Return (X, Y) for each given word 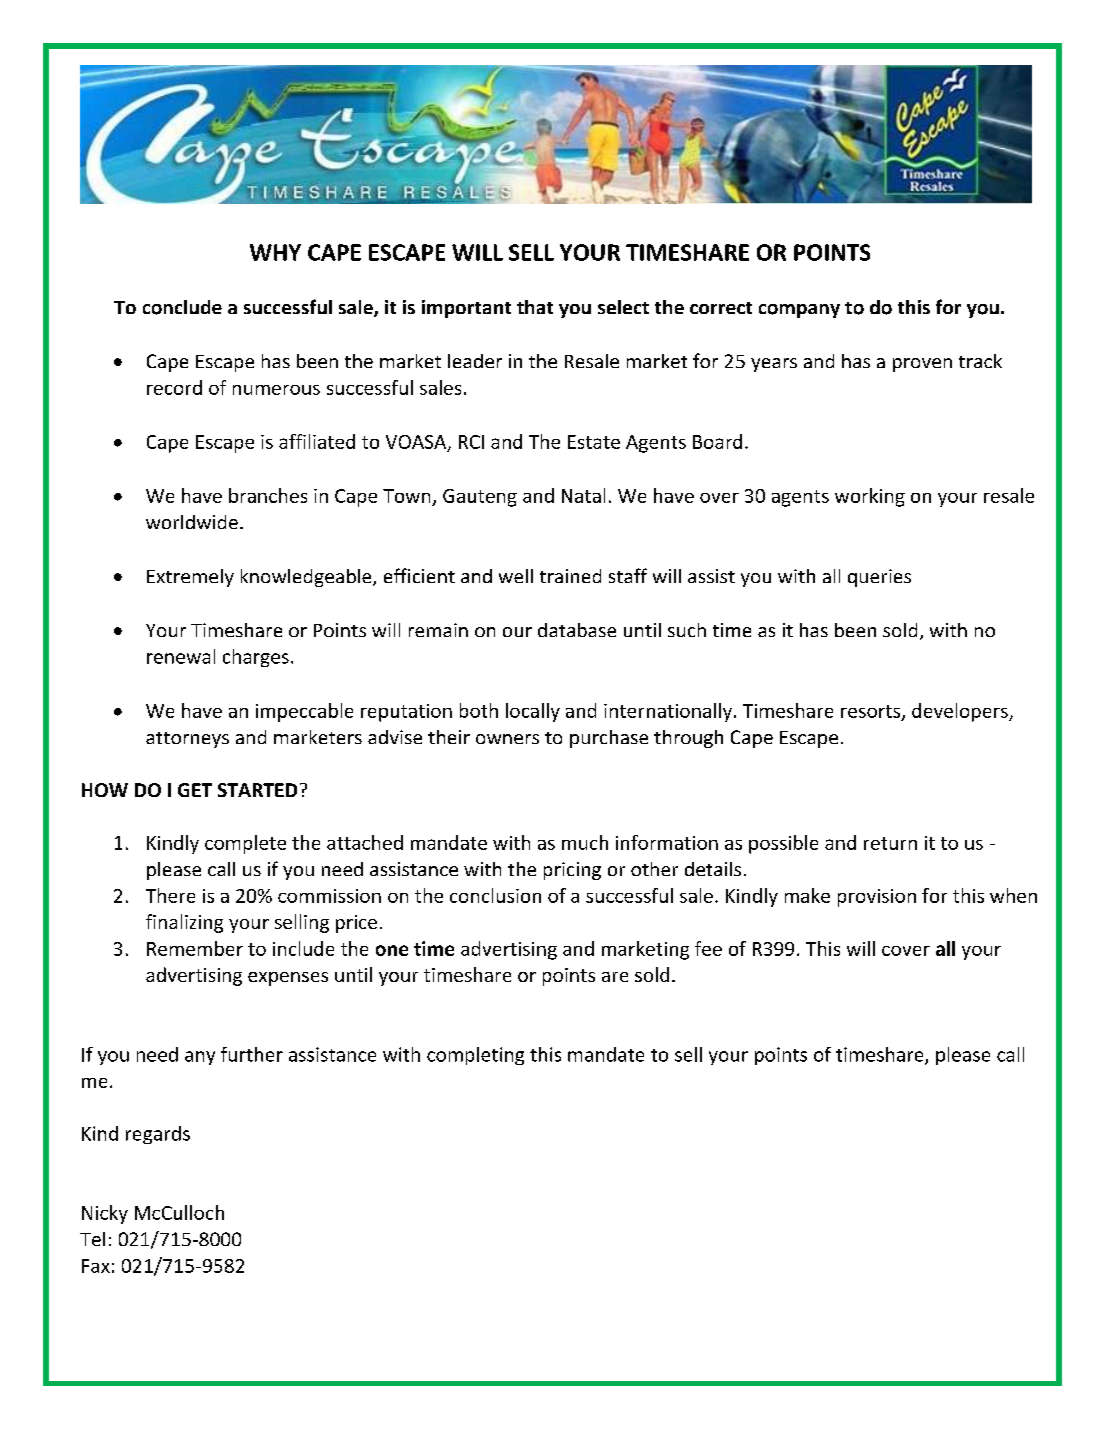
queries (879, 578)
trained (570, 576)
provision (877, 898)
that (535, 307)
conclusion (495, 895)
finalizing (184, 923)
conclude (182, 307)
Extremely (190, 578)
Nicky (105, 1214)
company (799, 311)
